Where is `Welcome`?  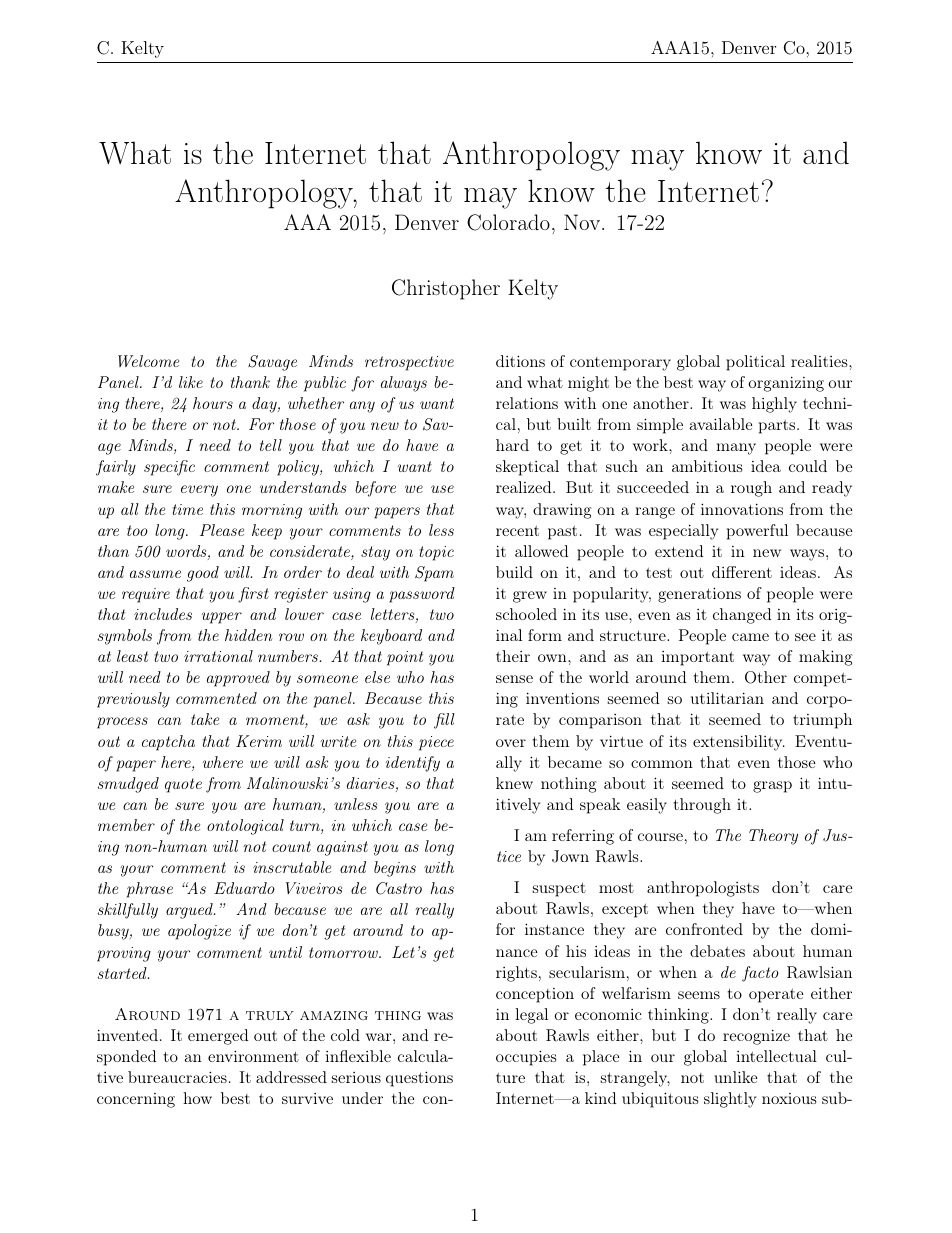 Welcome is located at coordinates (148, 361).
